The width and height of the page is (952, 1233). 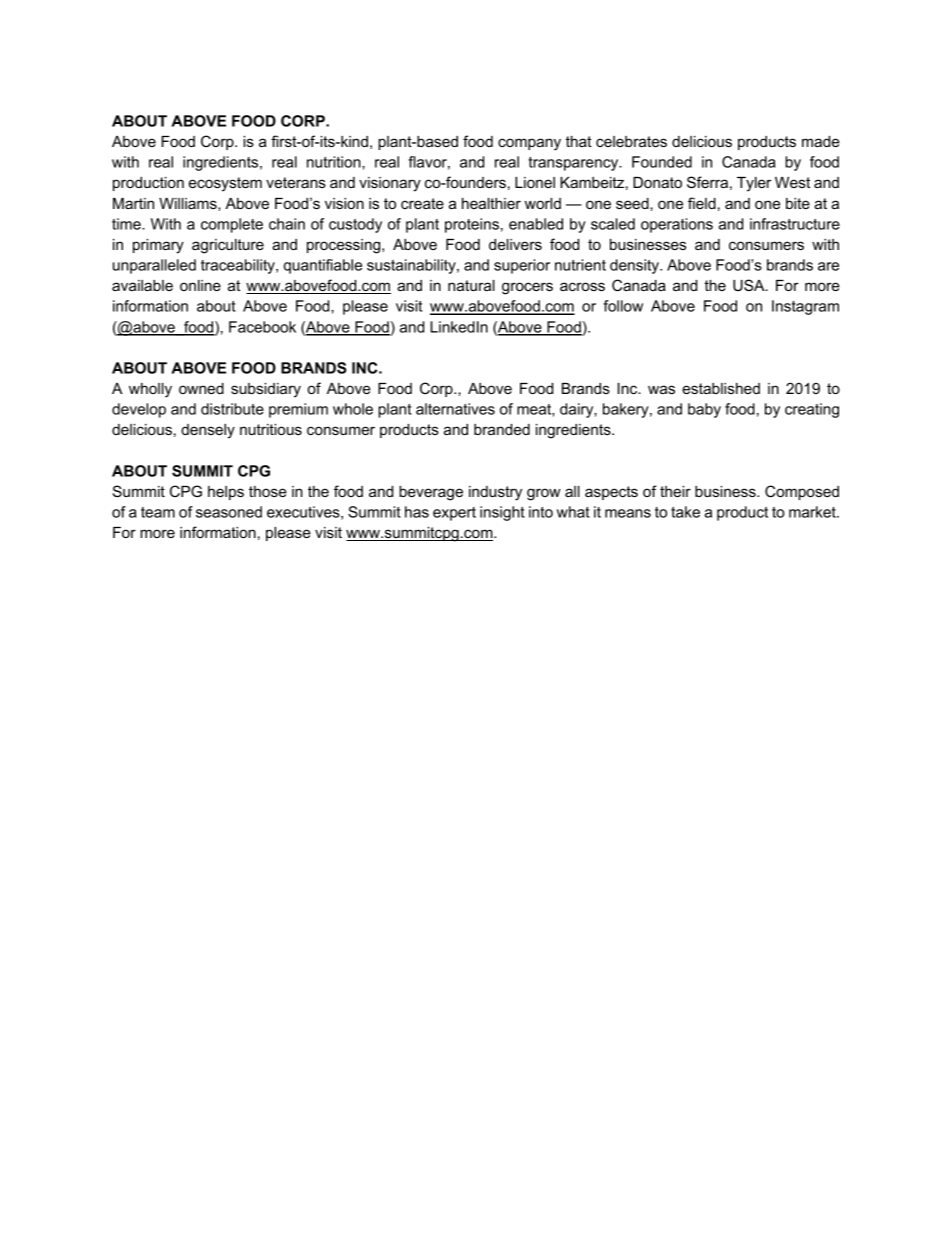 I want to click on seasoned, so click(x=229, y=512).
